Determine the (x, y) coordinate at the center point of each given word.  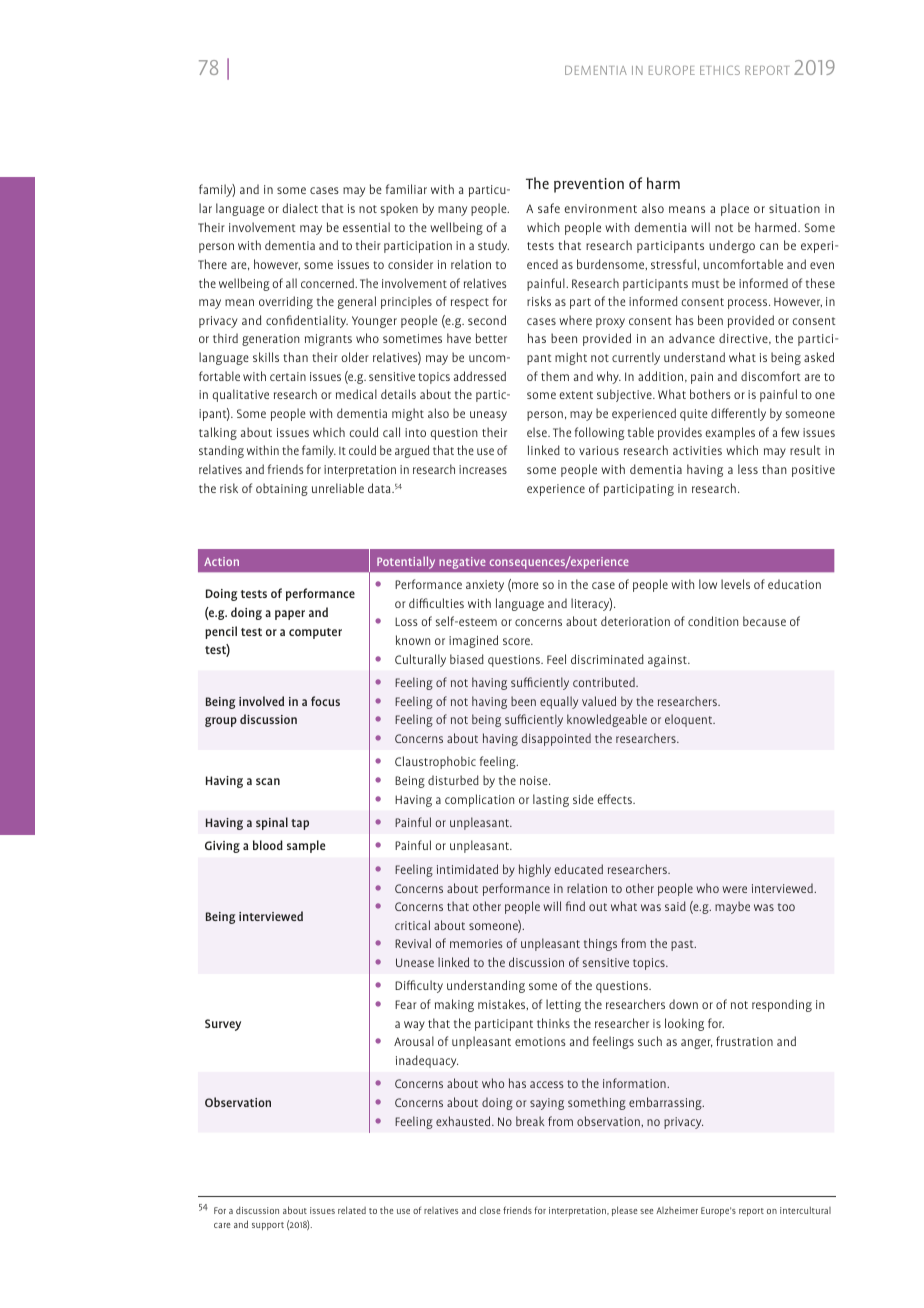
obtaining (282, 489)
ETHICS (720, 70)
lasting (551, 800)
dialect (300, 208)
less (748, 469)
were (734, 889)
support (268, 1226)
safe (549, 208)
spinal (272, 823)
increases (483, 469)
